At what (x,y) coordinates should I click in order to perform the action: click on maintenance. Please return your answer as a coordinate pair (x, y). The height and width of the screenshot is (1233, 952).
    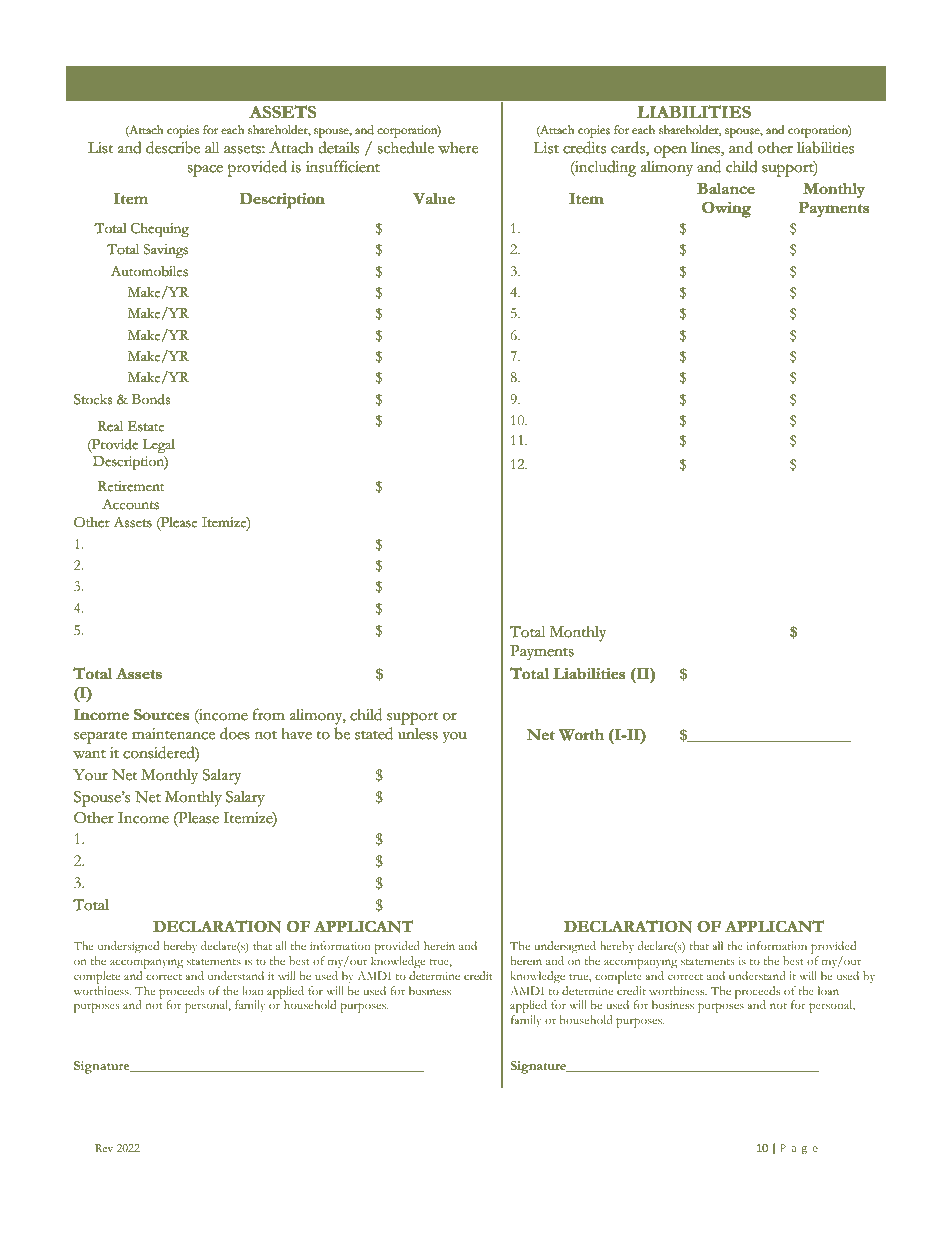
    Looking at the image, I should click on (173, 733).
